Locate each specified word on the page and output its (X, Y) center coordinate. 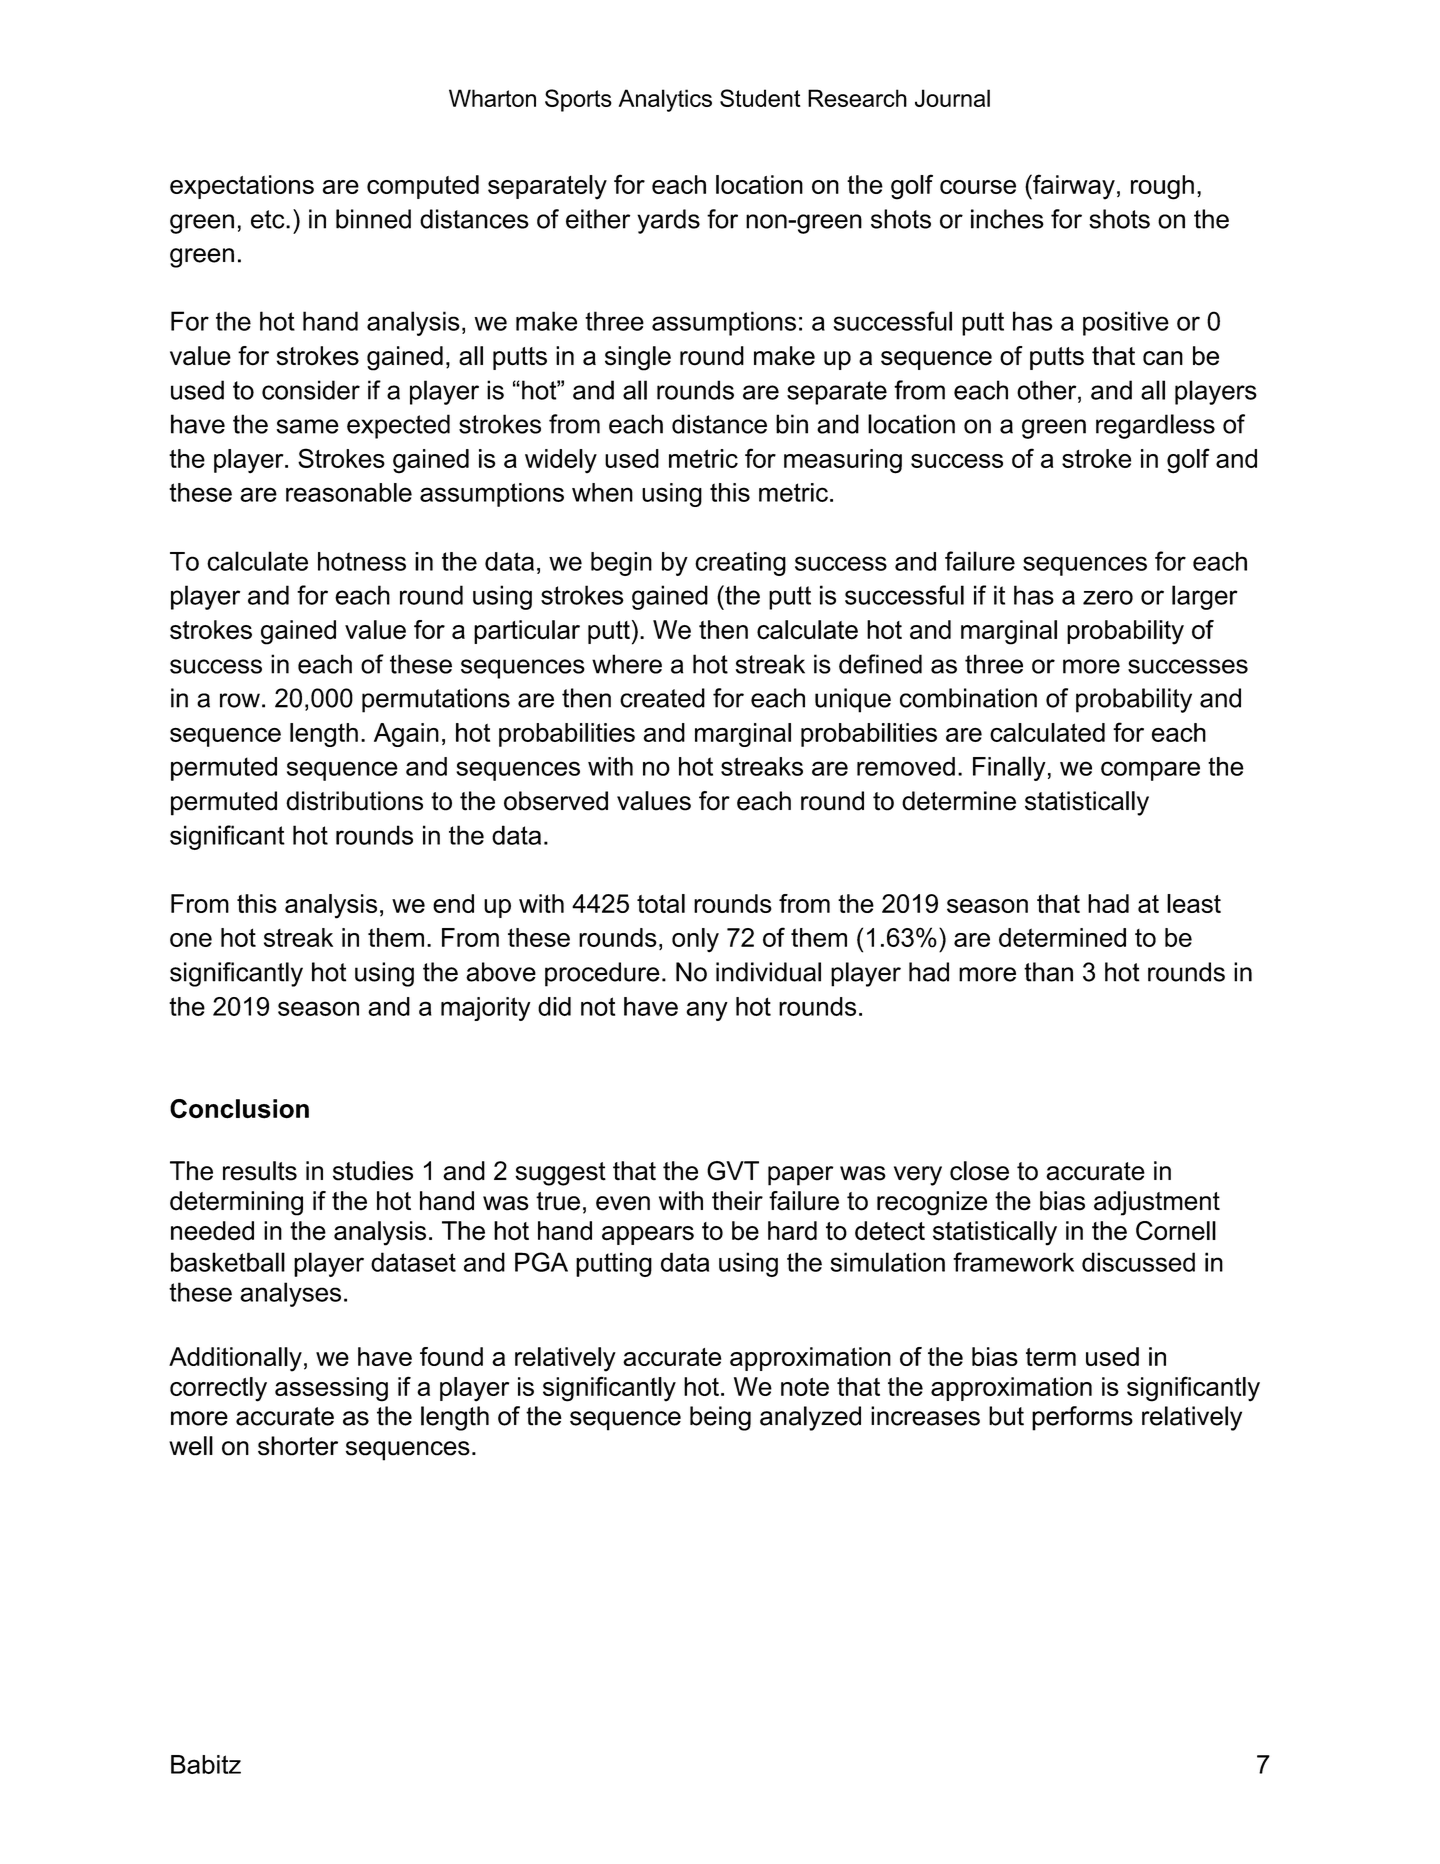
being (720, 1418)
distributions (354, 801)
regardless (1155, 426)
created (662, 698)
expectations (242, 187)
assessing (331, 1389)
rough (1162, 187)
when (602, 492)
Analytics (665, 100)
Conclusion (239, 1109)
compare (1150, 771)
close (979, 1171)
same (308, 426)
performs (1082, 1418)
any (707, 1011)
